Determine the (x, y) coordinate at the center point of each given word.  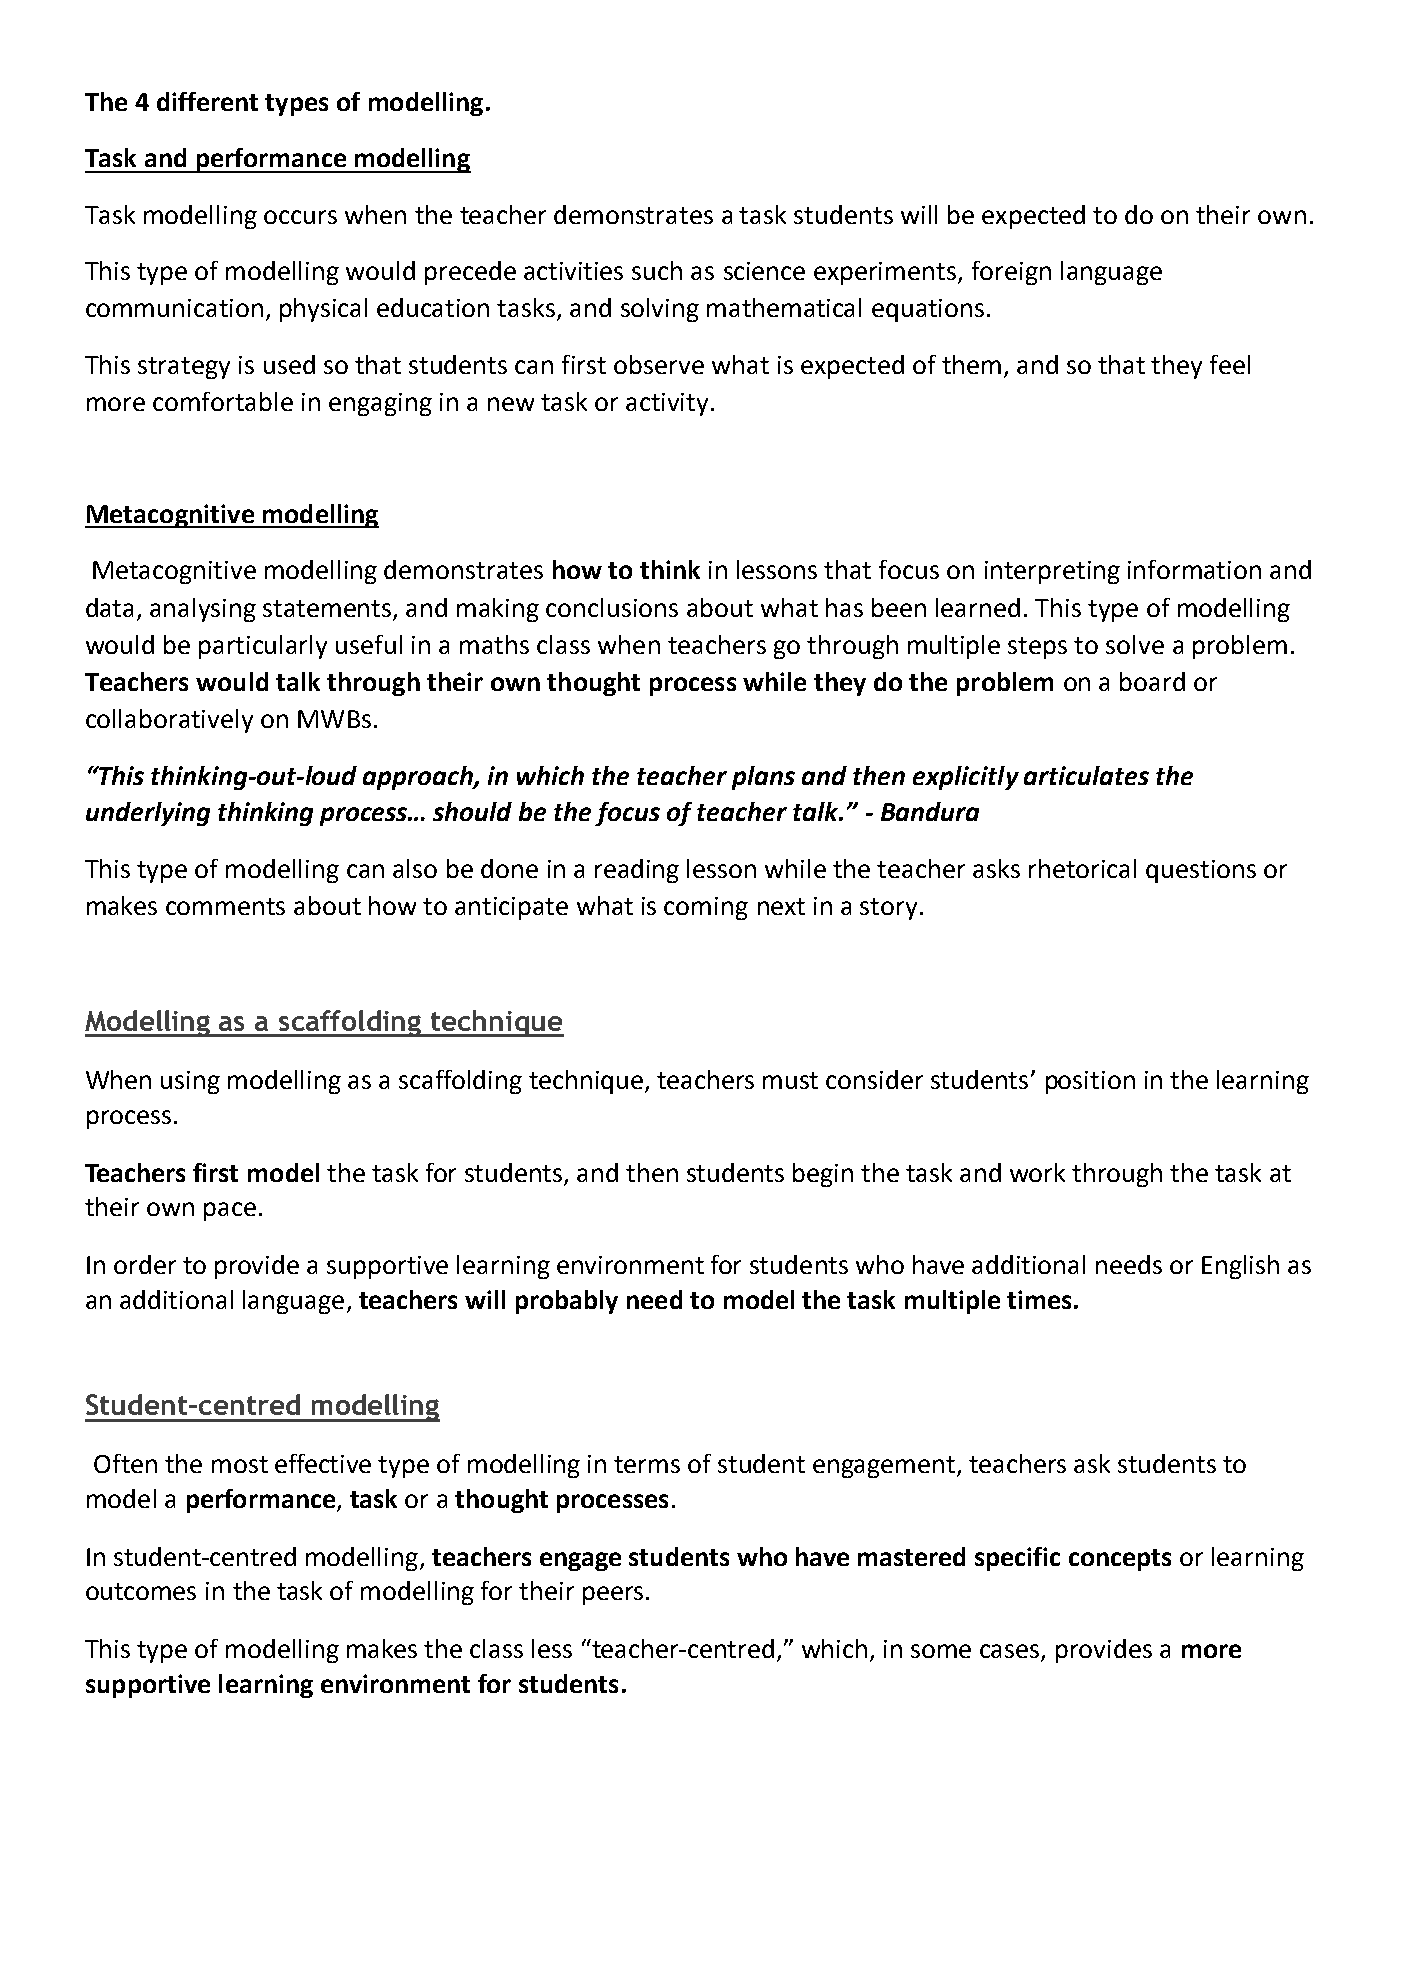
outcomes (141, 1591)
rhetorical (1082, 868)
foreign (1011, 273)
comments (225, 906)
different (207, 101)
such (657, 270)
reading (637, 871)
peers (613, 1595)
